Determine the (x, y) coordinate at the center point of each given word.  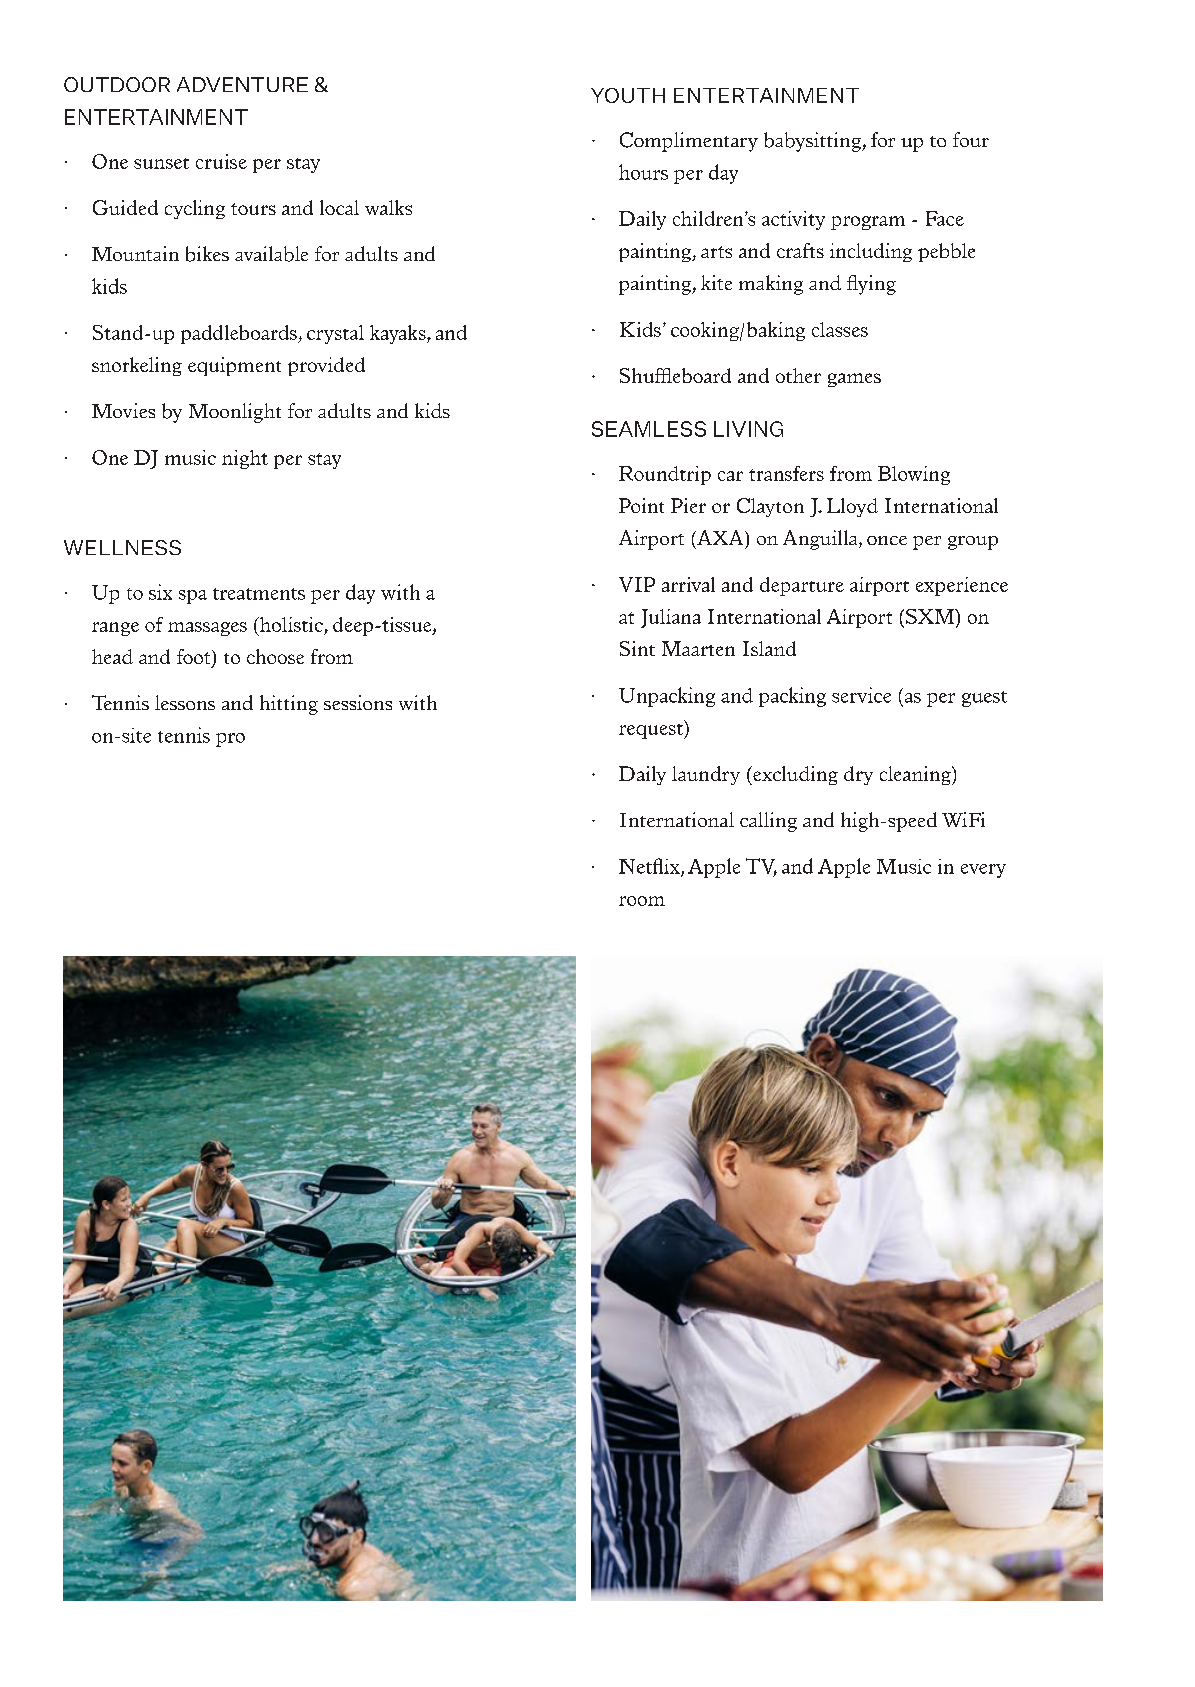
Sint (637, 648)
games (854, 380)
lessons (185, 702)
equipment (234, 366)
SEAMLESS (649, 429)
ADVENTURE (242, 84)
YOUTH (628, 95)
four (971, 139)
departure (802, 586)
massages (207, 629)
